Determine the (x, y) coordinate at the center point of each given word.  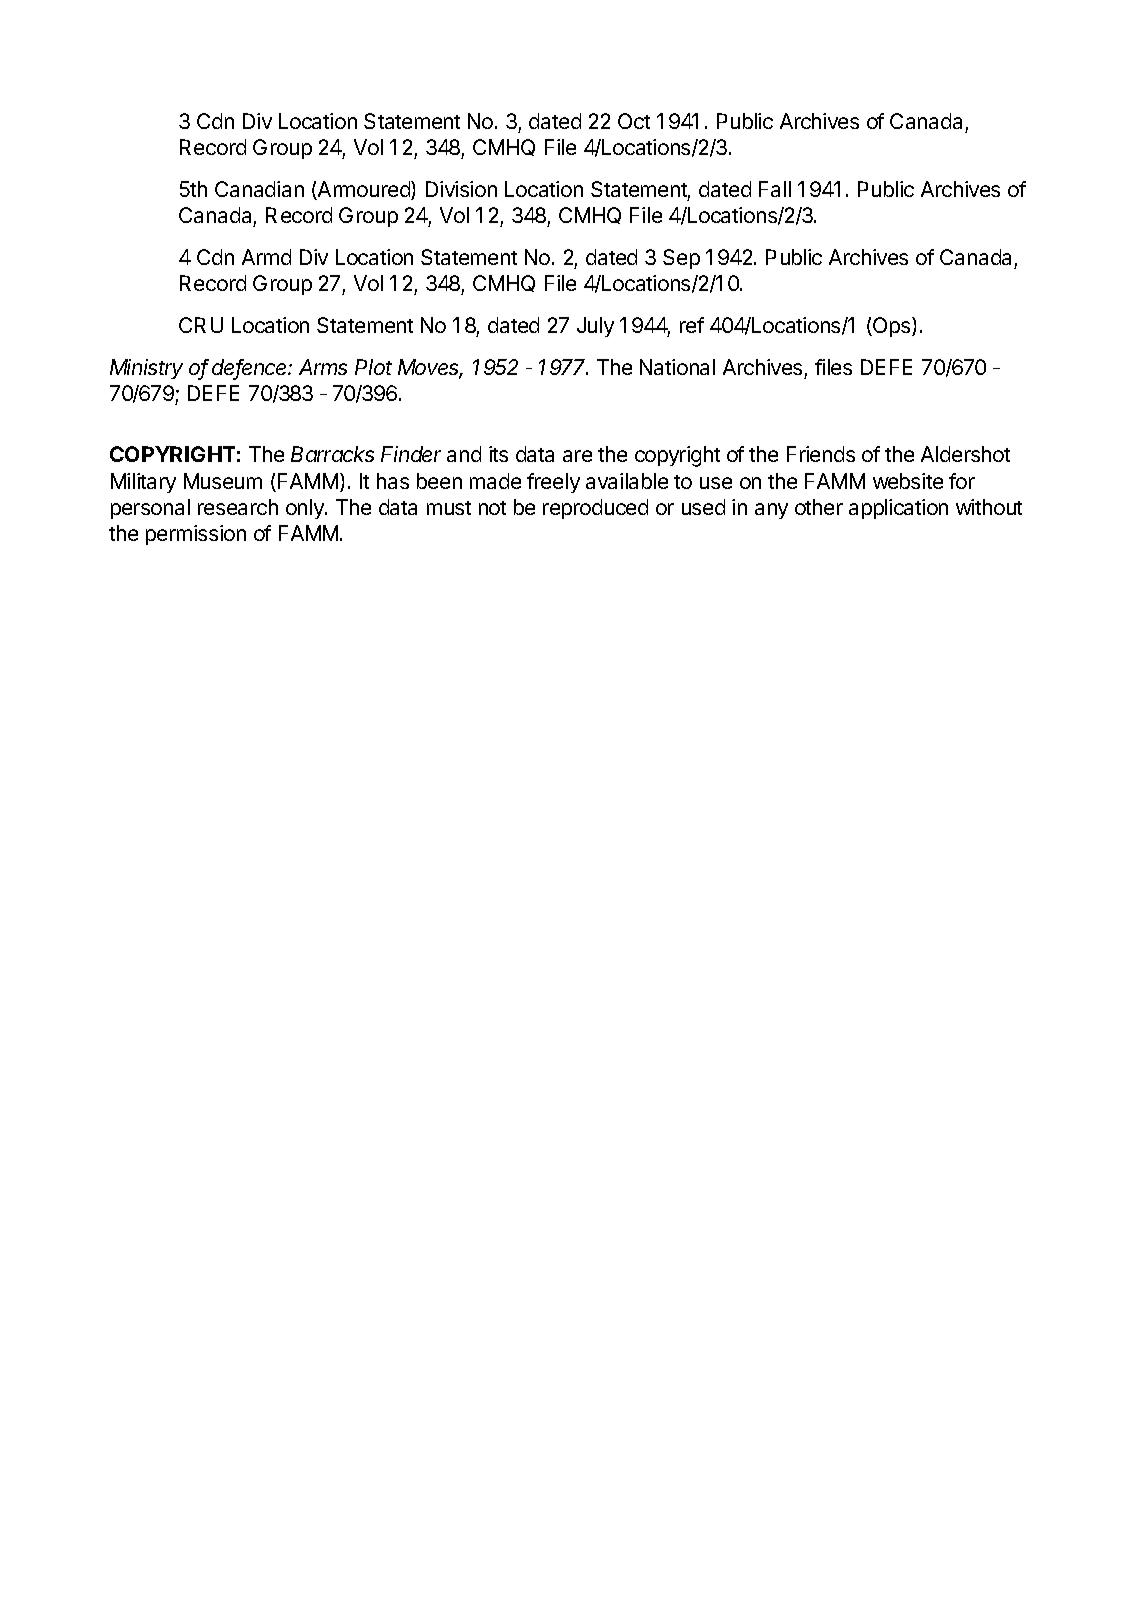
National (677, 367)
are (577, 456)
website (908, 481)
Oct (634, 121)
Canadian (259, 189)
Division (461, 189)
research (238, 507)
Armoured (364, 190)
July (595, 327)
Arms (323, 367)
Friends (821, 454)
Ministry (146, 369)
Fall (775, 189)
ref (692, 325)
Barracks (332, 454)
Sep (681, 259)
